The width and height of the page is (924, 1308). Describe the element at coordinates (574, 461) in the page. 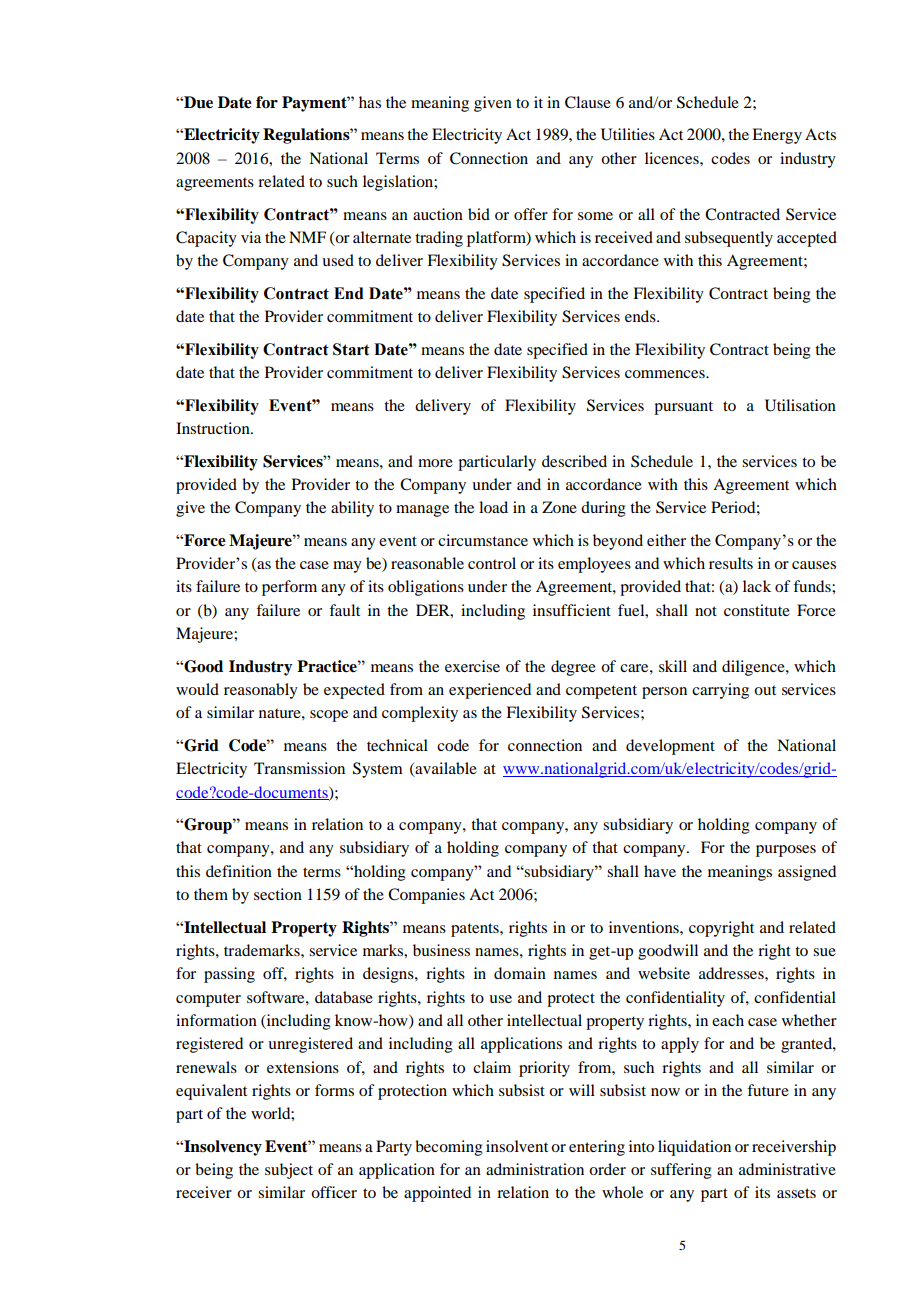

I see `described` at that location.
